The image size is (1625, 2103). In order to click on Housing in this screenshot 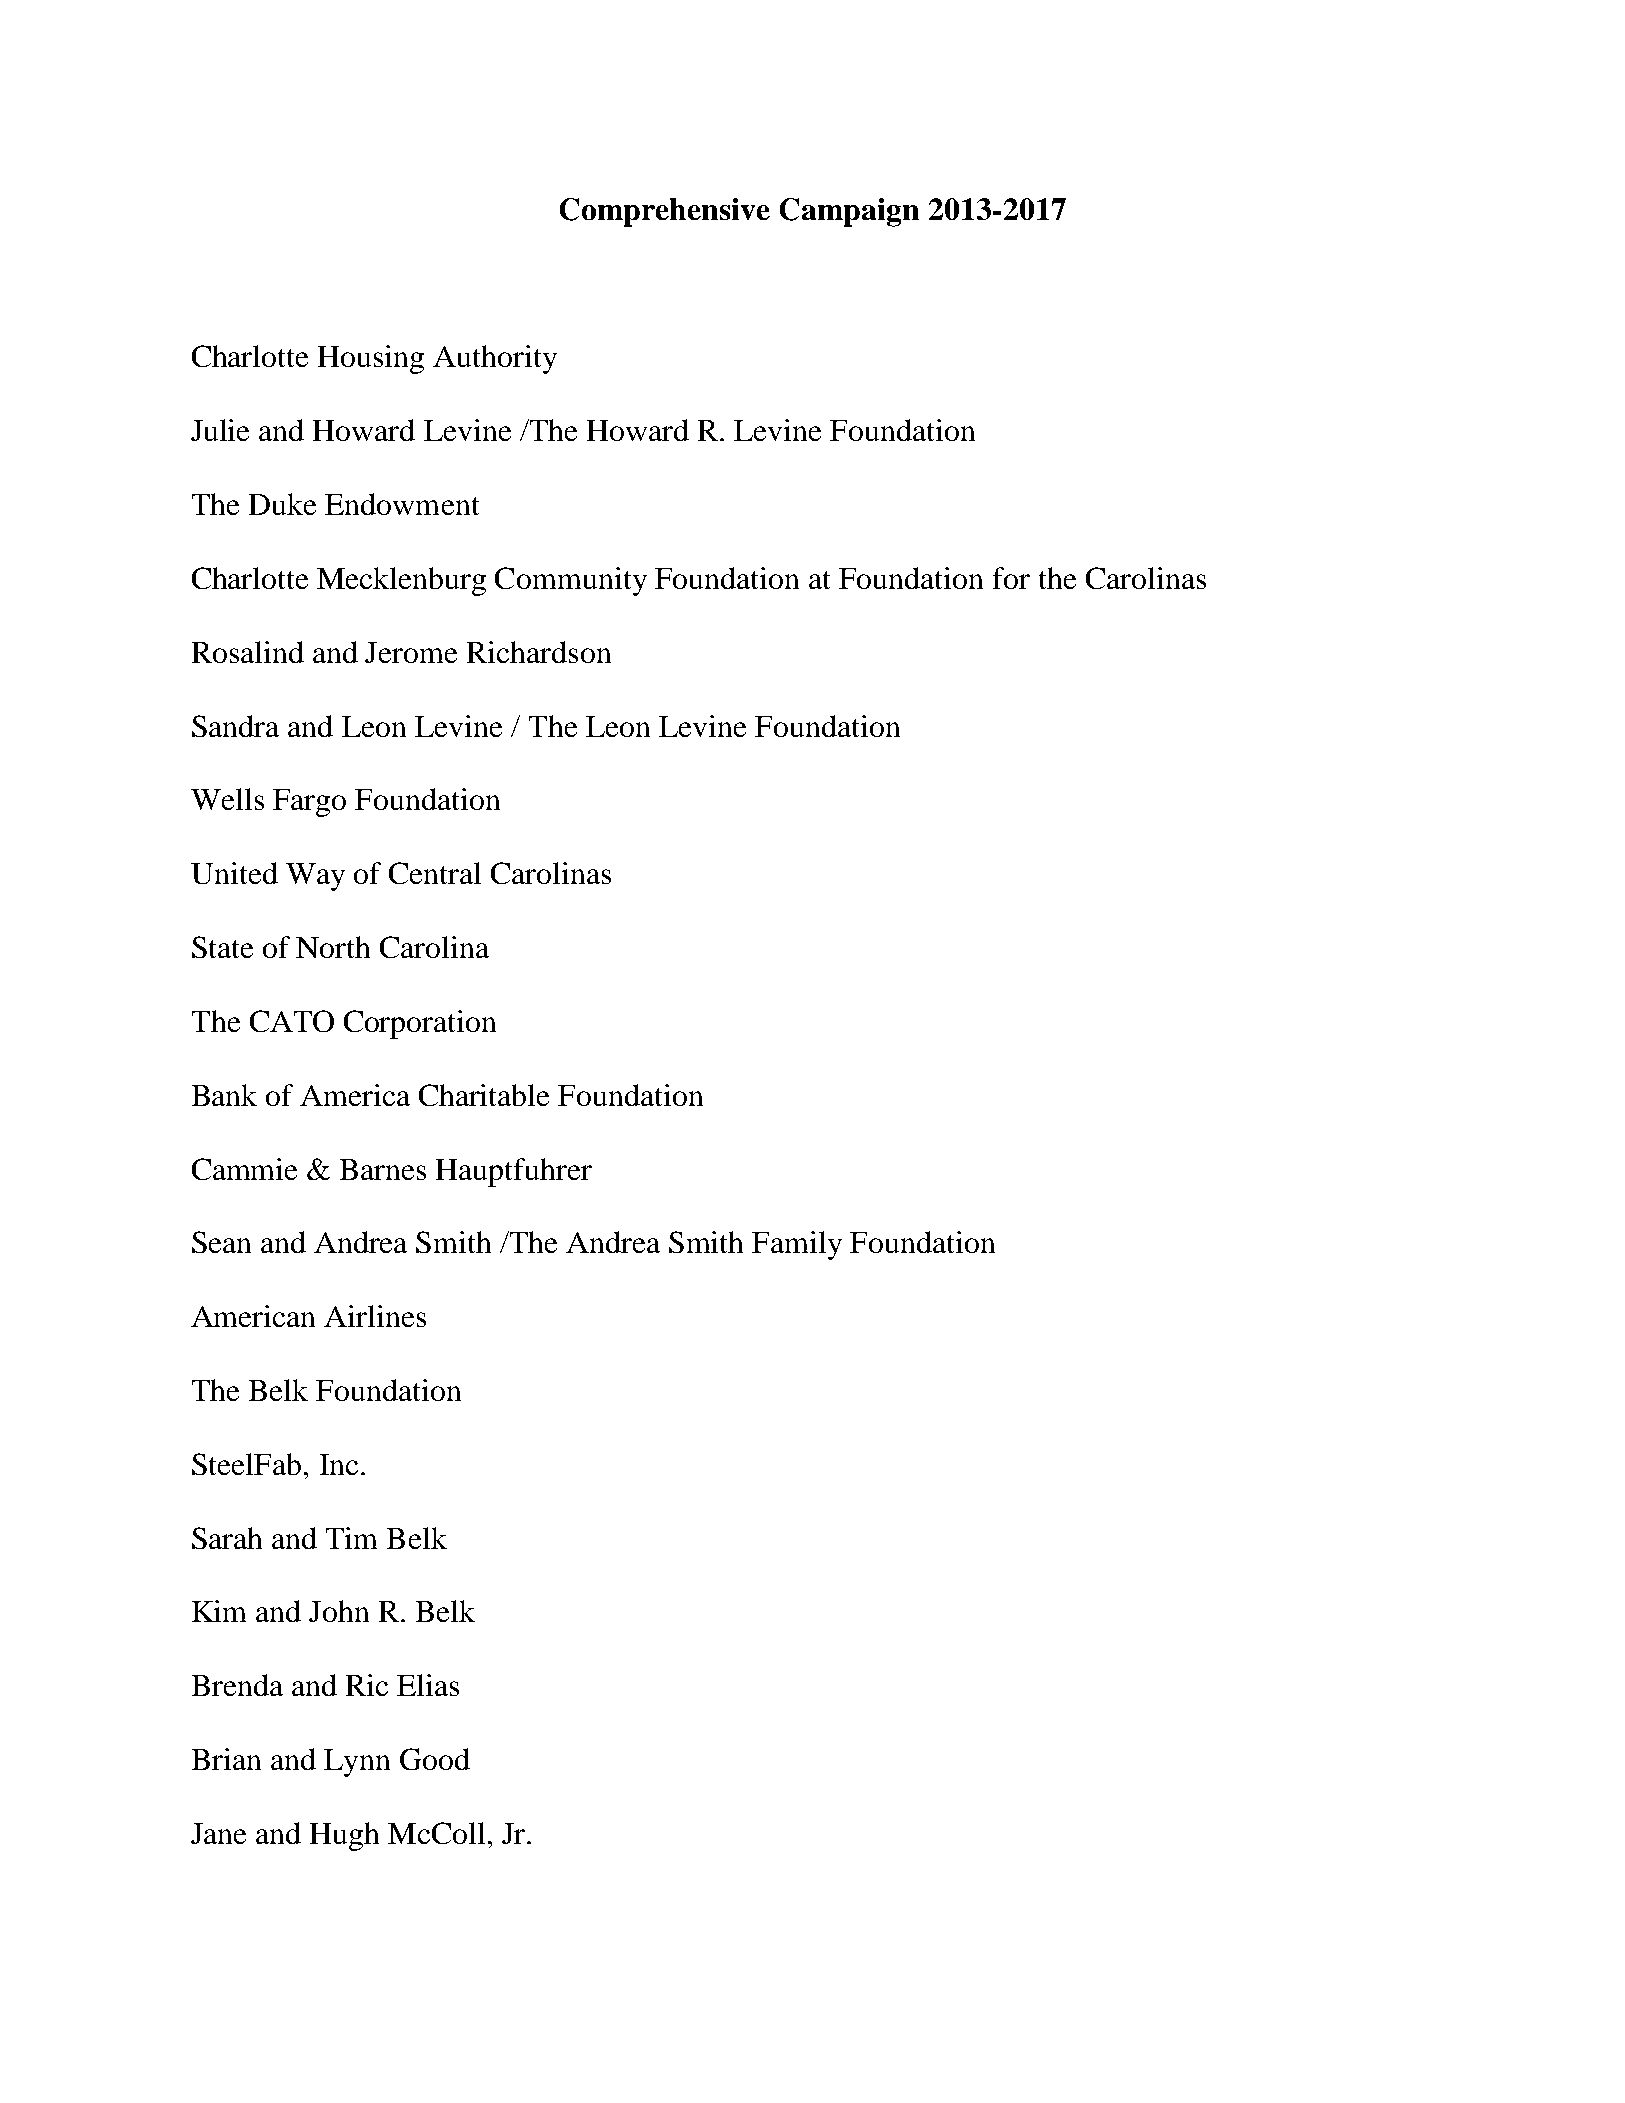, I will do `click(371, 359)`.
